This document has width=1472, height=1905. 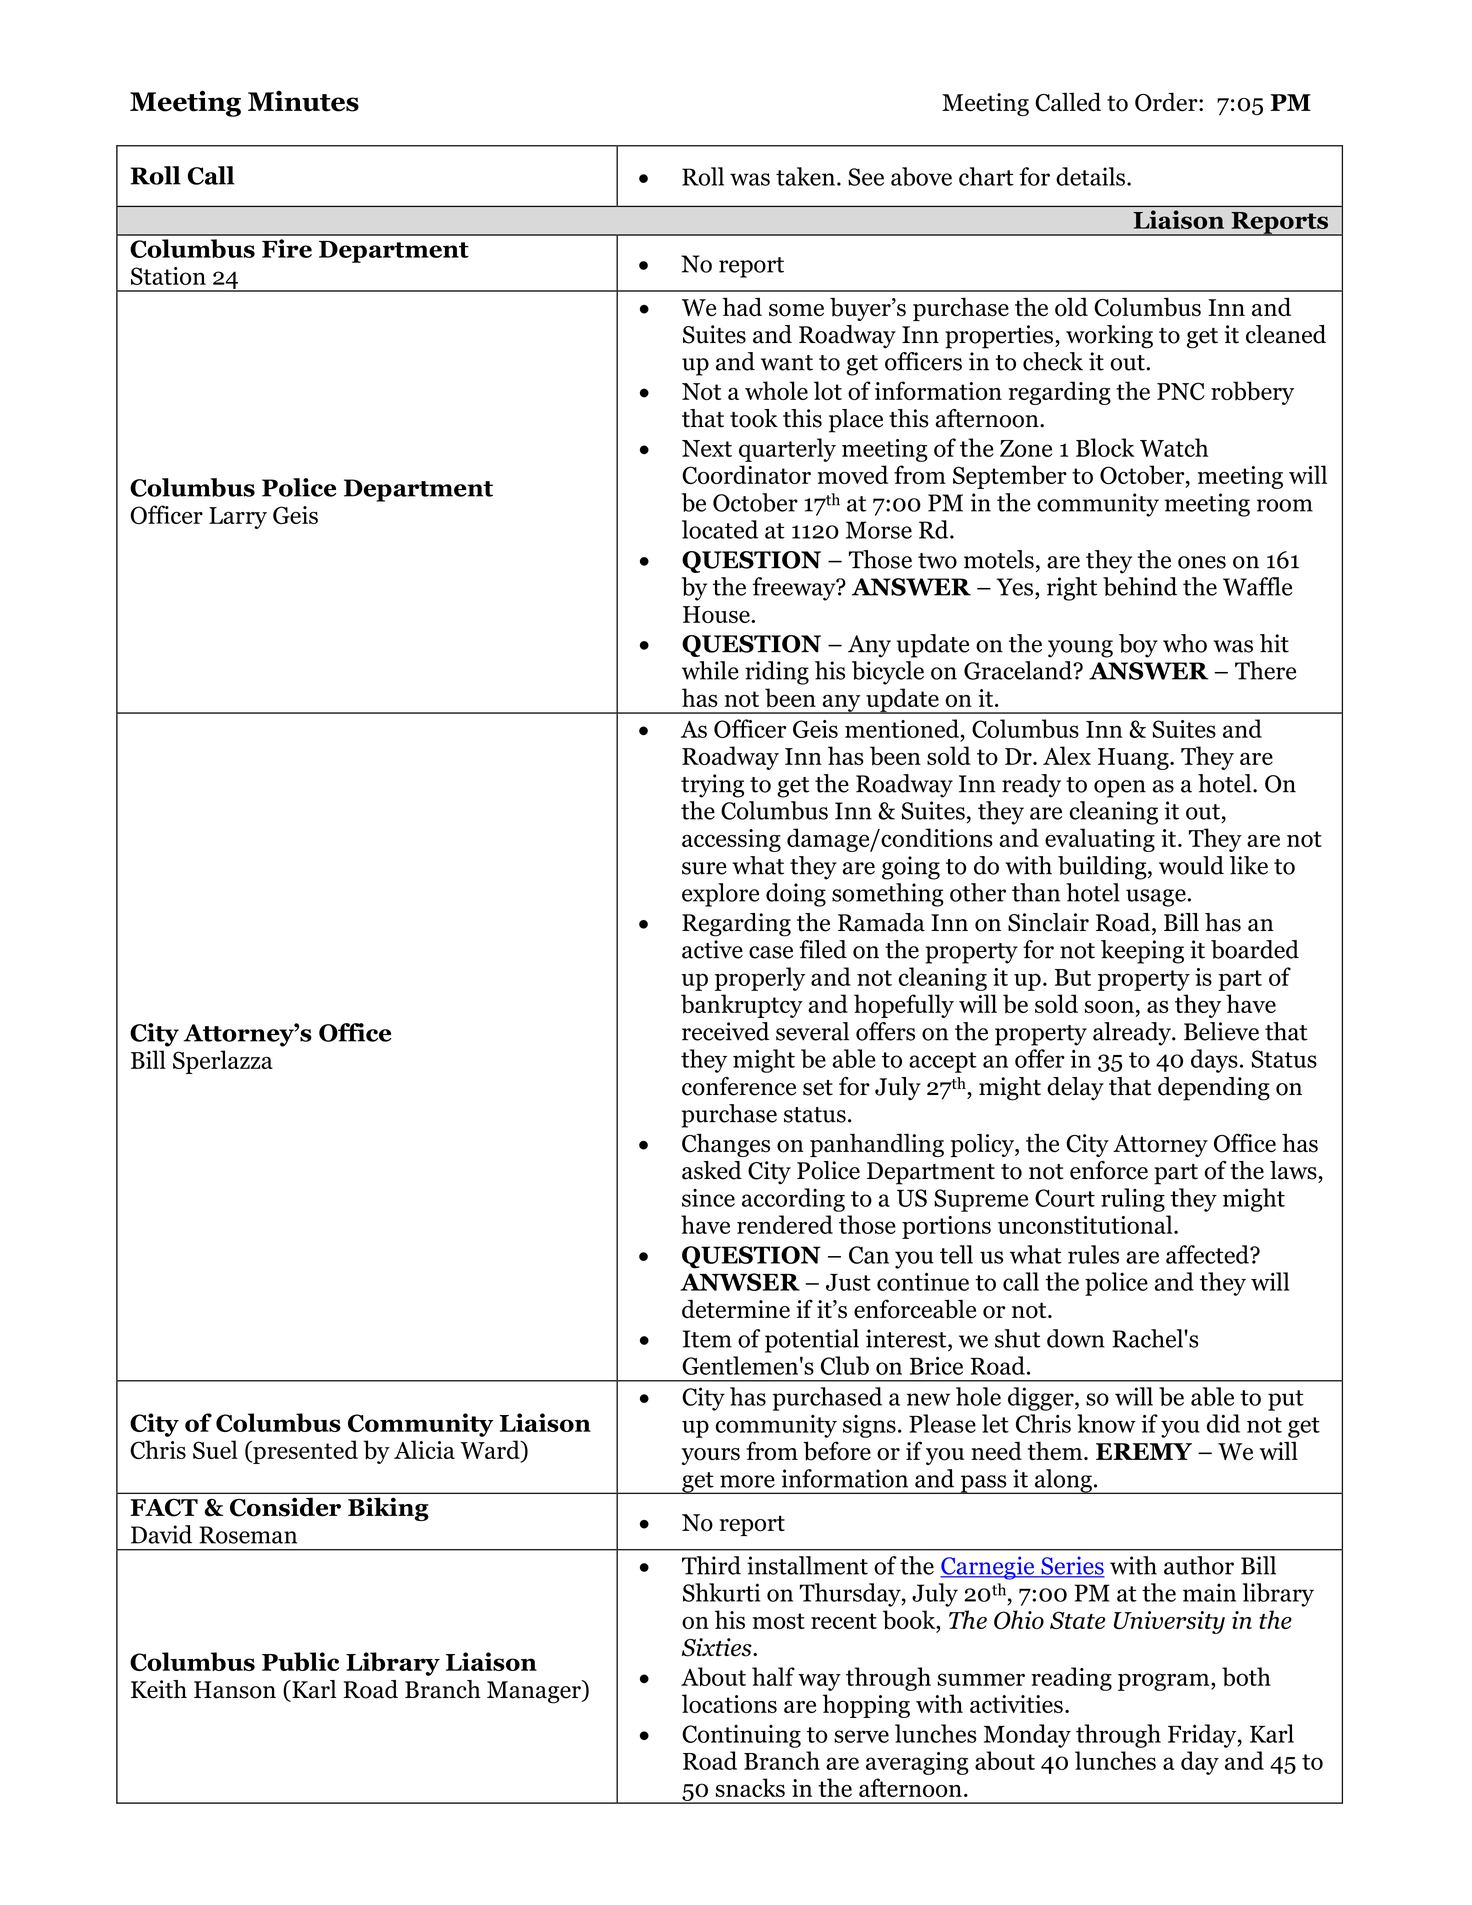 What do you see at coordinates (303, 101) in the document?
I see `Minutes` at bounding box center [303, 101].
